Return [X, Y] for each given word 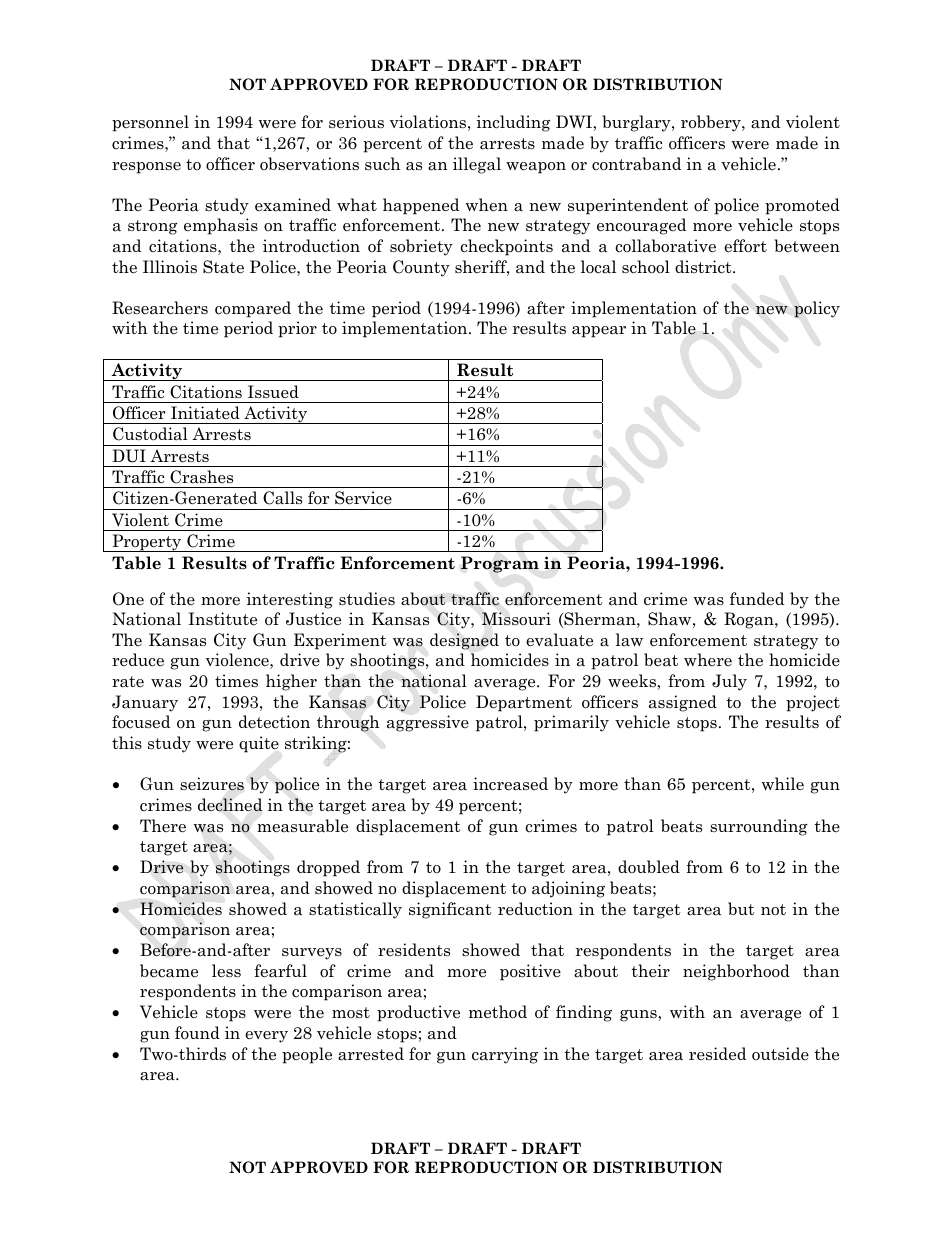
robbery [712, 123]
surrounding [759, 827]
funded [757, 599]
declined [230, 805]
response [146, 168]
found [197, 1033]
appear [599, 332]
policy [817, 309]
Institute [222, 619]
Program [500, 564]
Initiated [205, 413]
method [498, 1012]
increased [510, 784]
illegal [477, 165]
